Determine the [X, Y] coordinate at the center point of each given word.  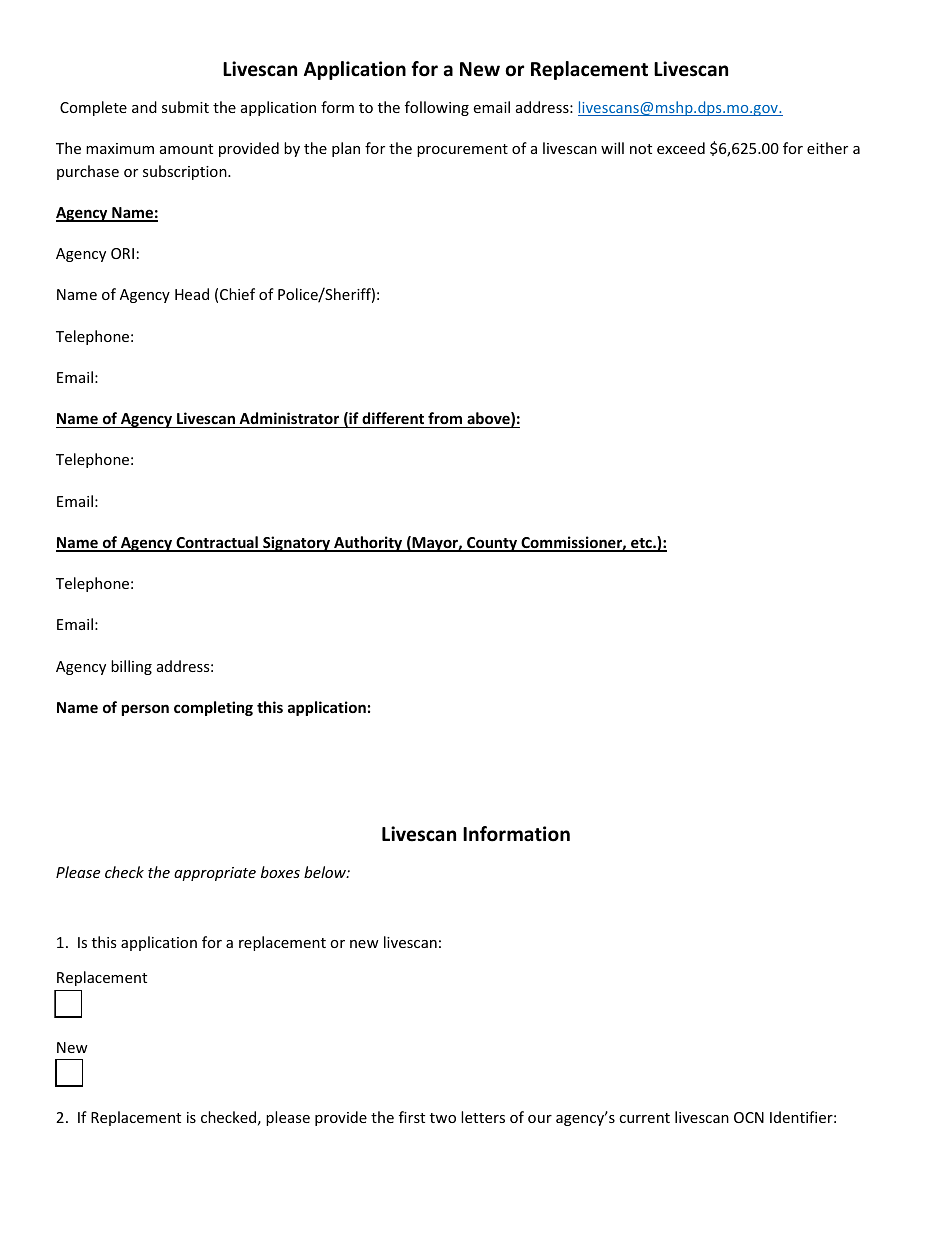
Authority [368, 544]
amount [186, 149]
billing [131, 667]
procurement [462, 150]
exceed [681, 148]
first [412, 1117]
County [492, 544]
